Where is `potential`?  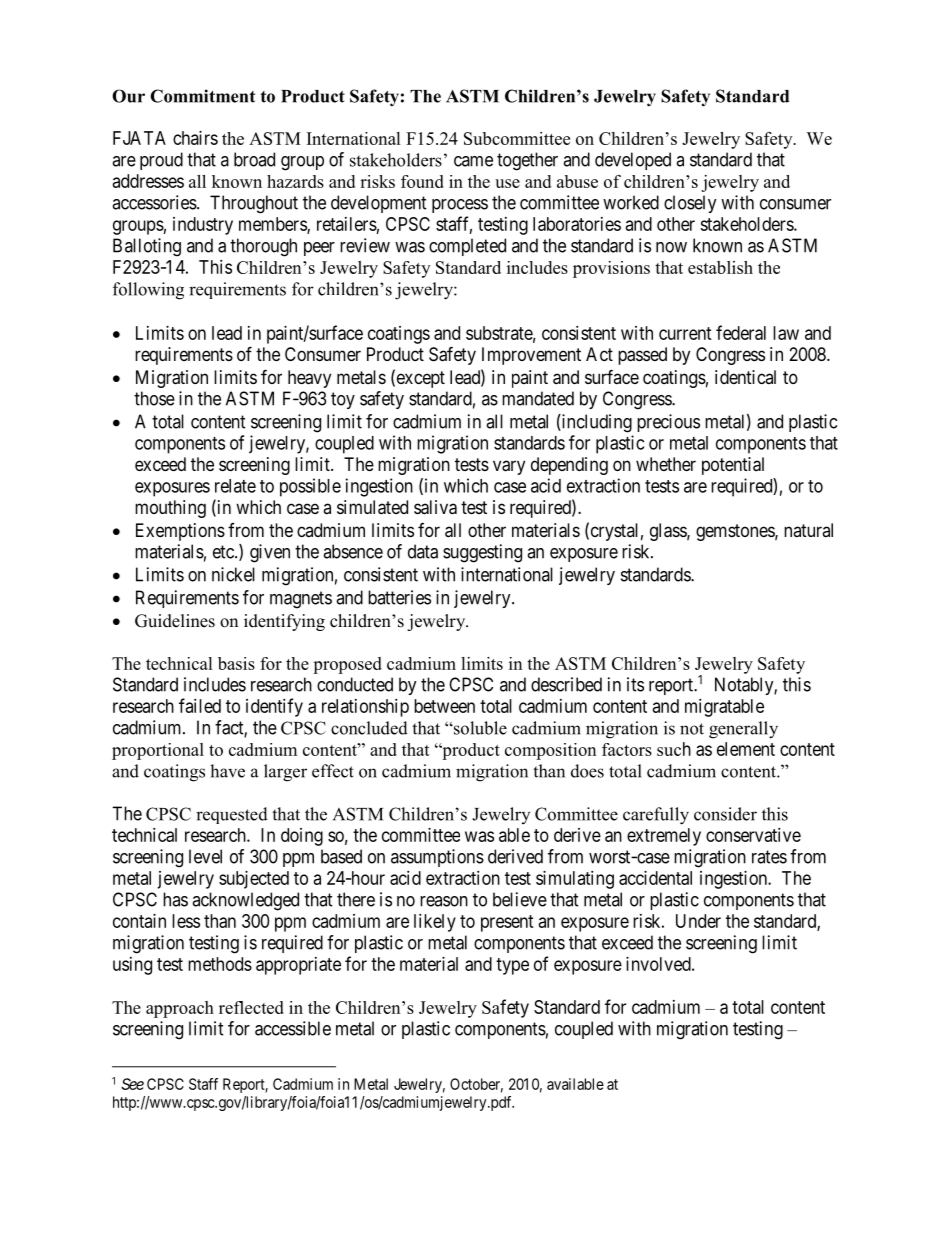 potential is located at coordinates (733, 466).
